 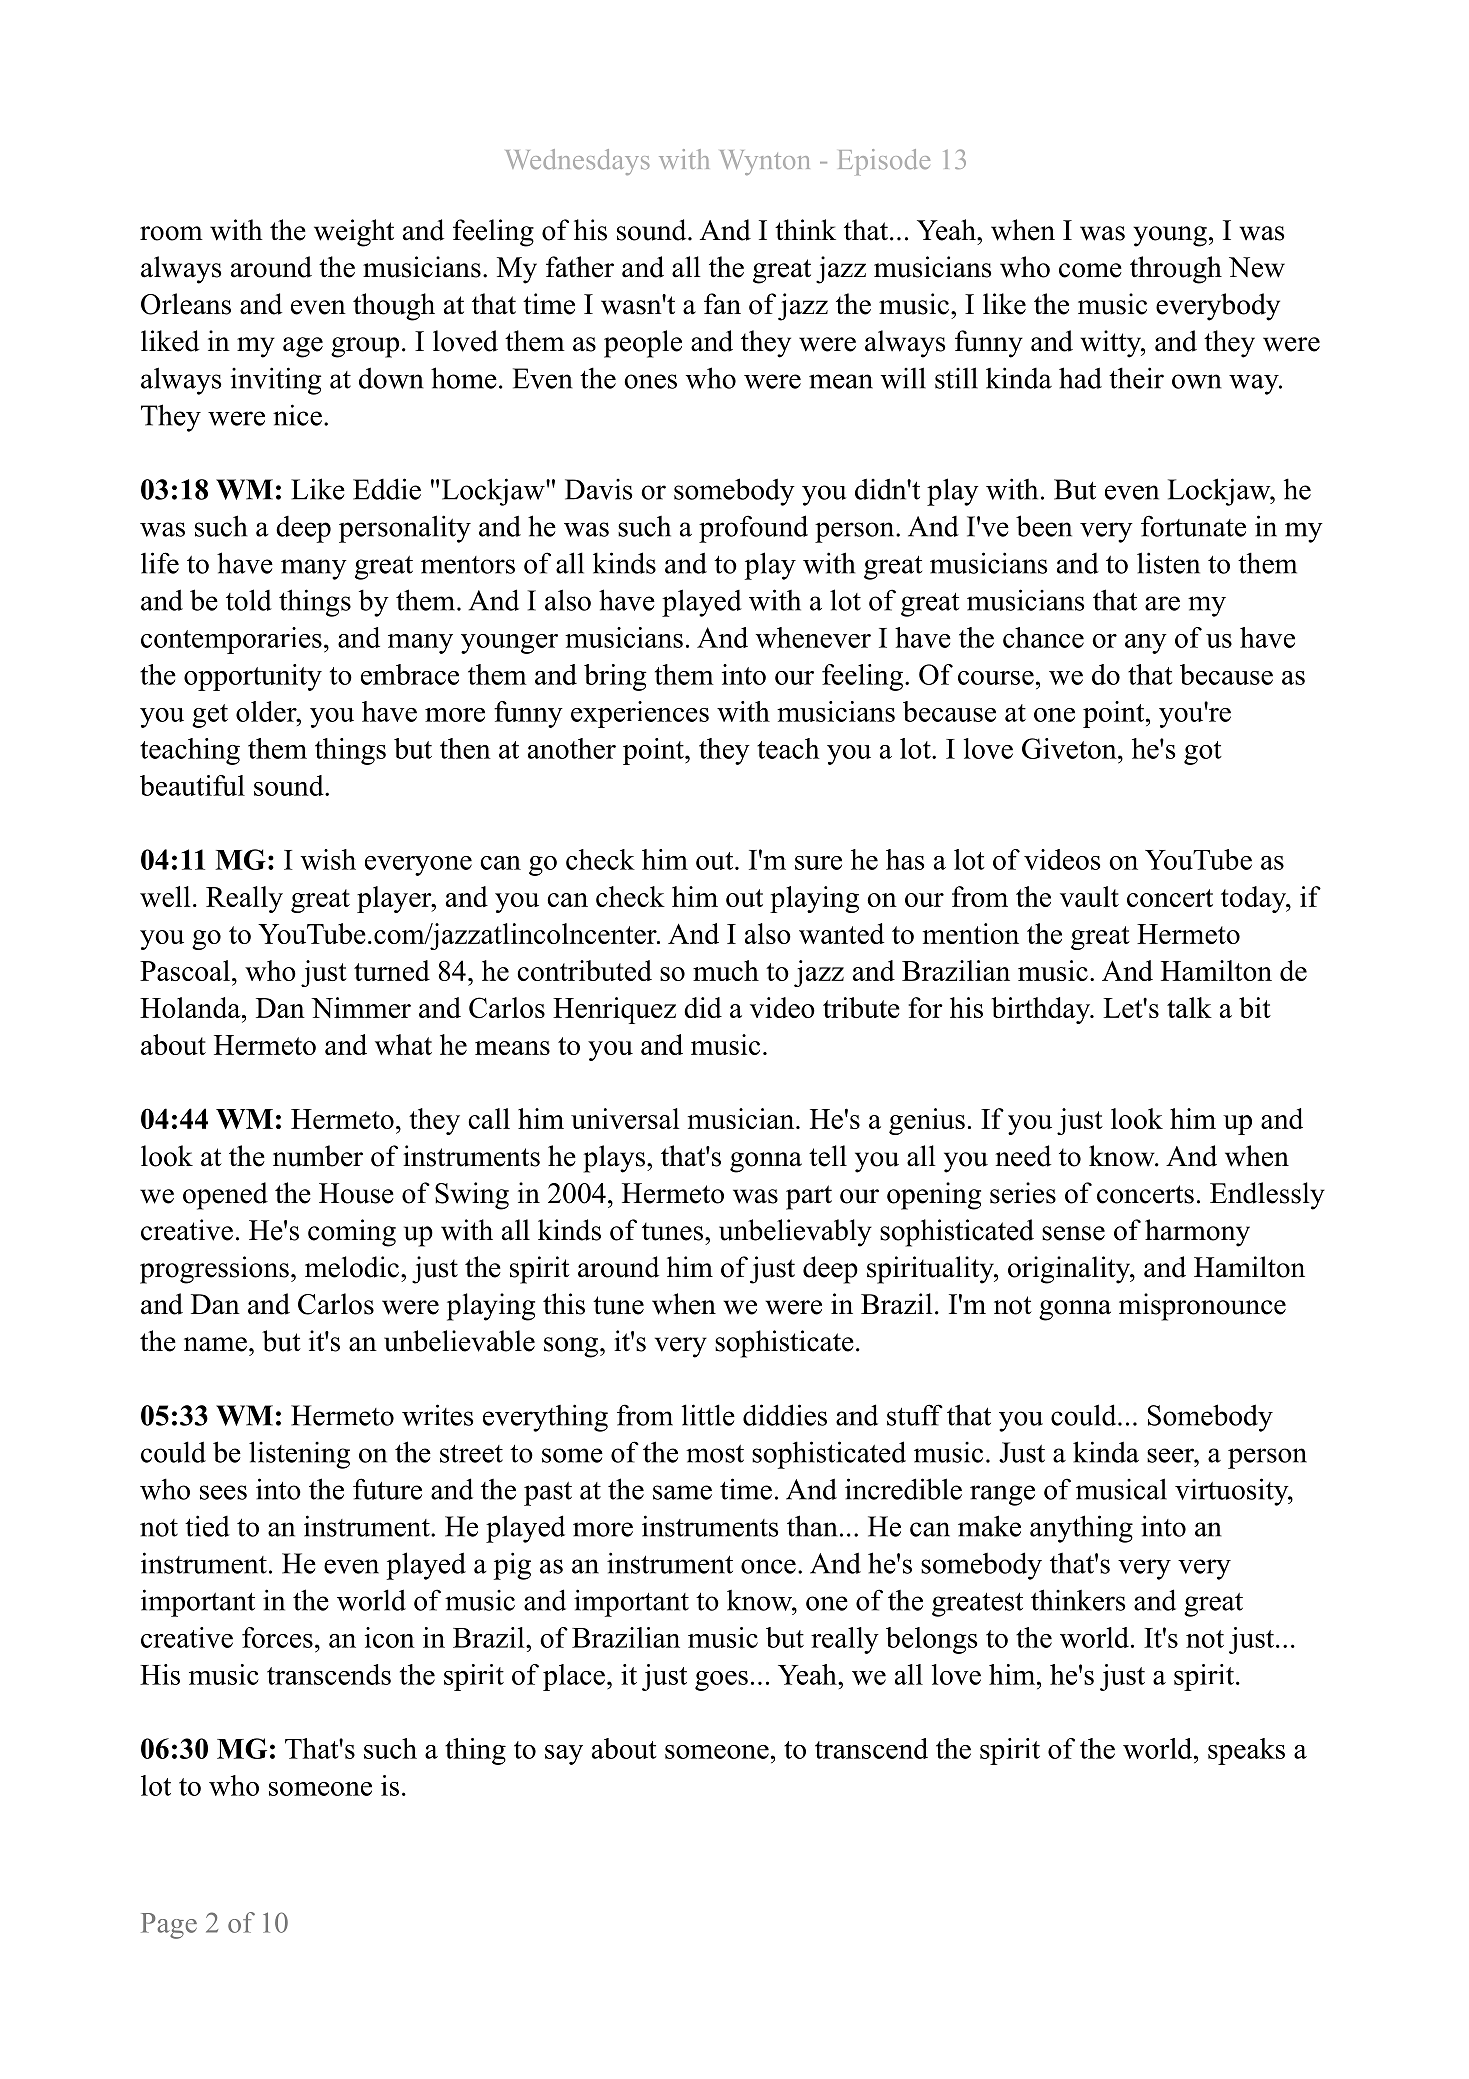 I want to click on most, so click(x=715, y=1454).
